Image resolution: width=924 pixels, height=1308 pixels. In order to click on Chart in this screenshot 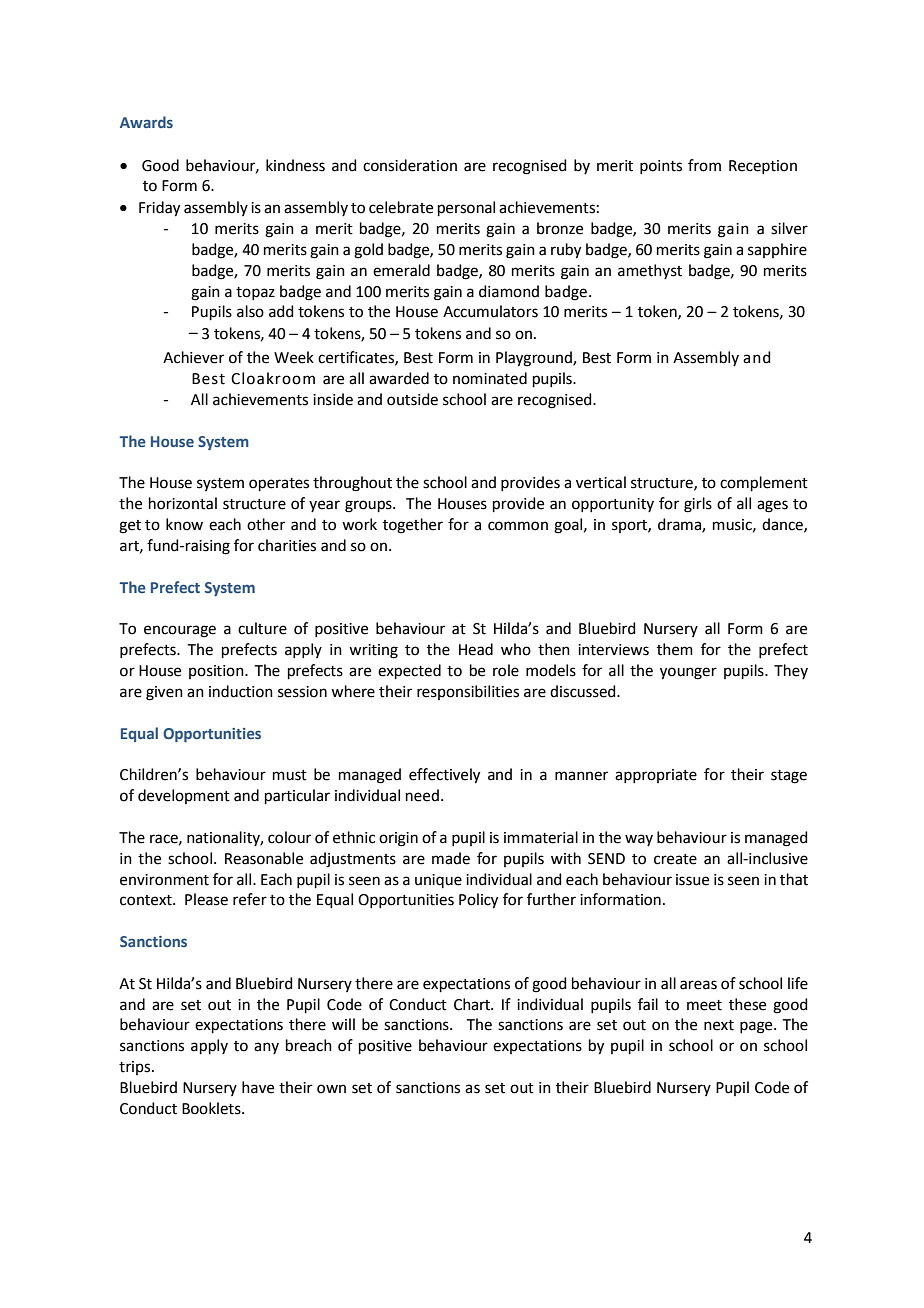, I will do `click(473, 1004)`.
